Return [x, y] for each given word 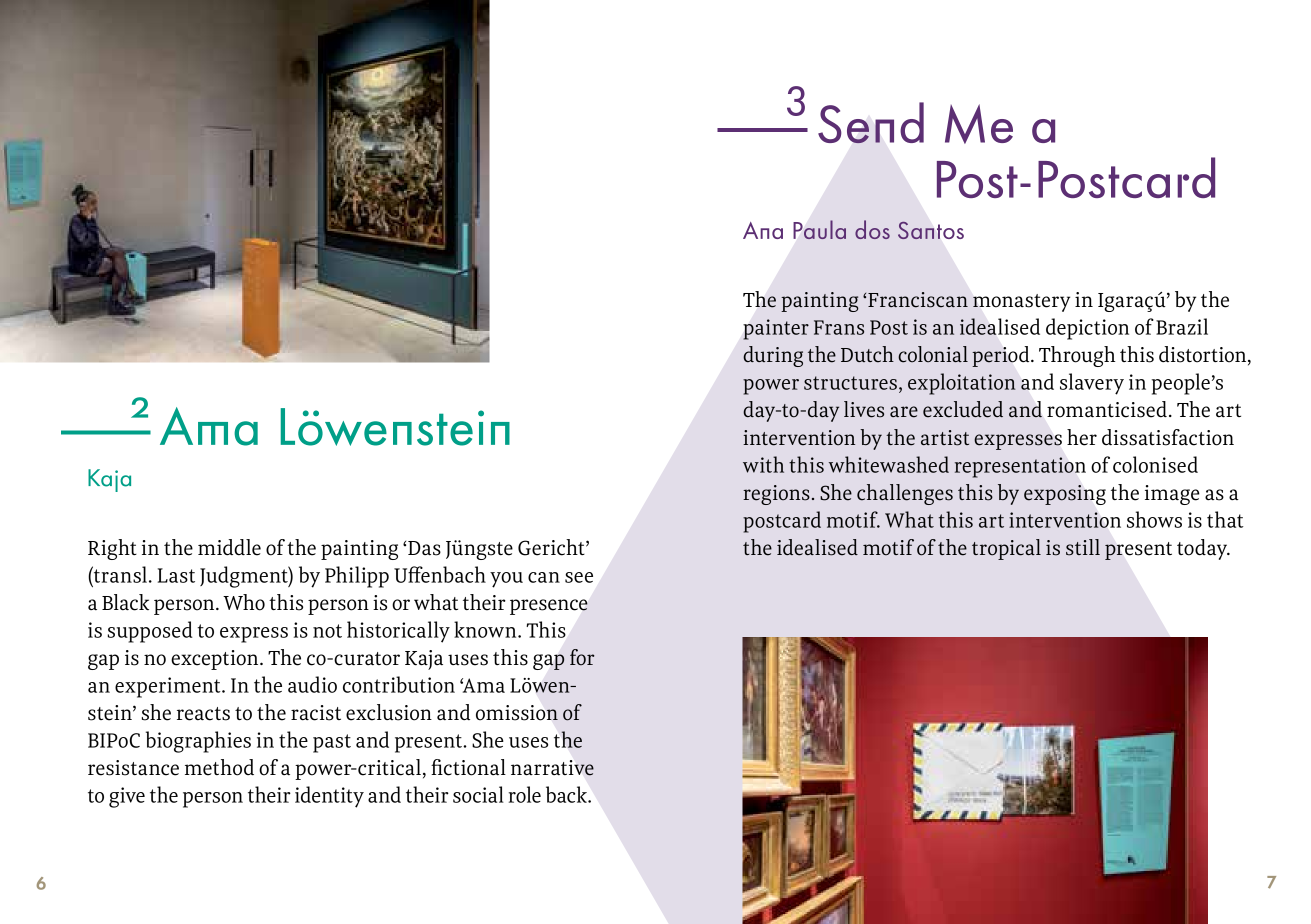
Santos [931, 230]
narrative [552, 768]
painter [776, 329]
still [1083, 547]
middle [229, 547]
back [567, 794]
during [773, 356]
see [579, 577]
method [219, 767]
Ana [763, 230]
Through [1077, 356]
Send [871, 123]
